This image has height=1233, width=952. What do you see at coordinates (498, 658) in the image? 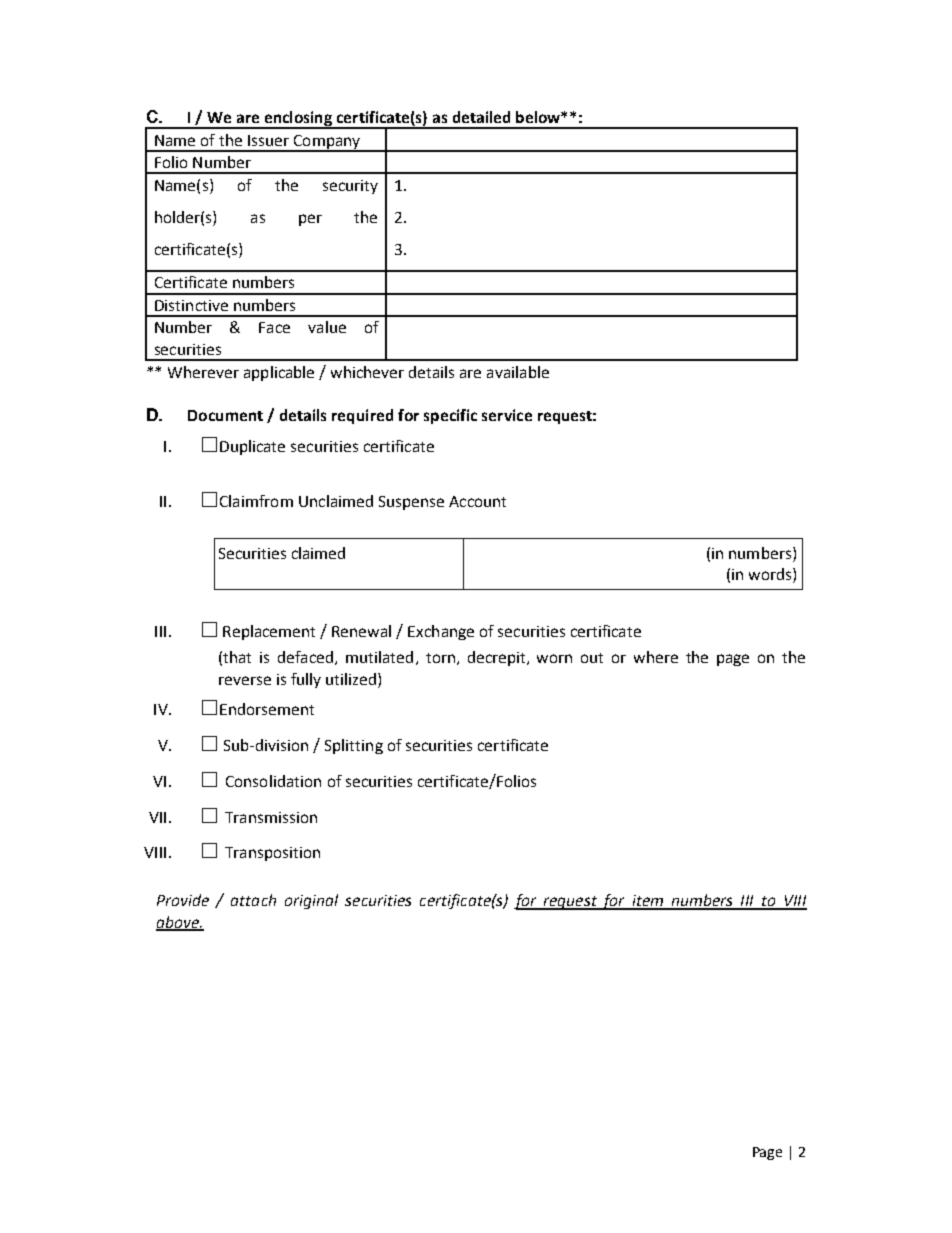
I see `decrepit` at bounding box center [498, 658].
